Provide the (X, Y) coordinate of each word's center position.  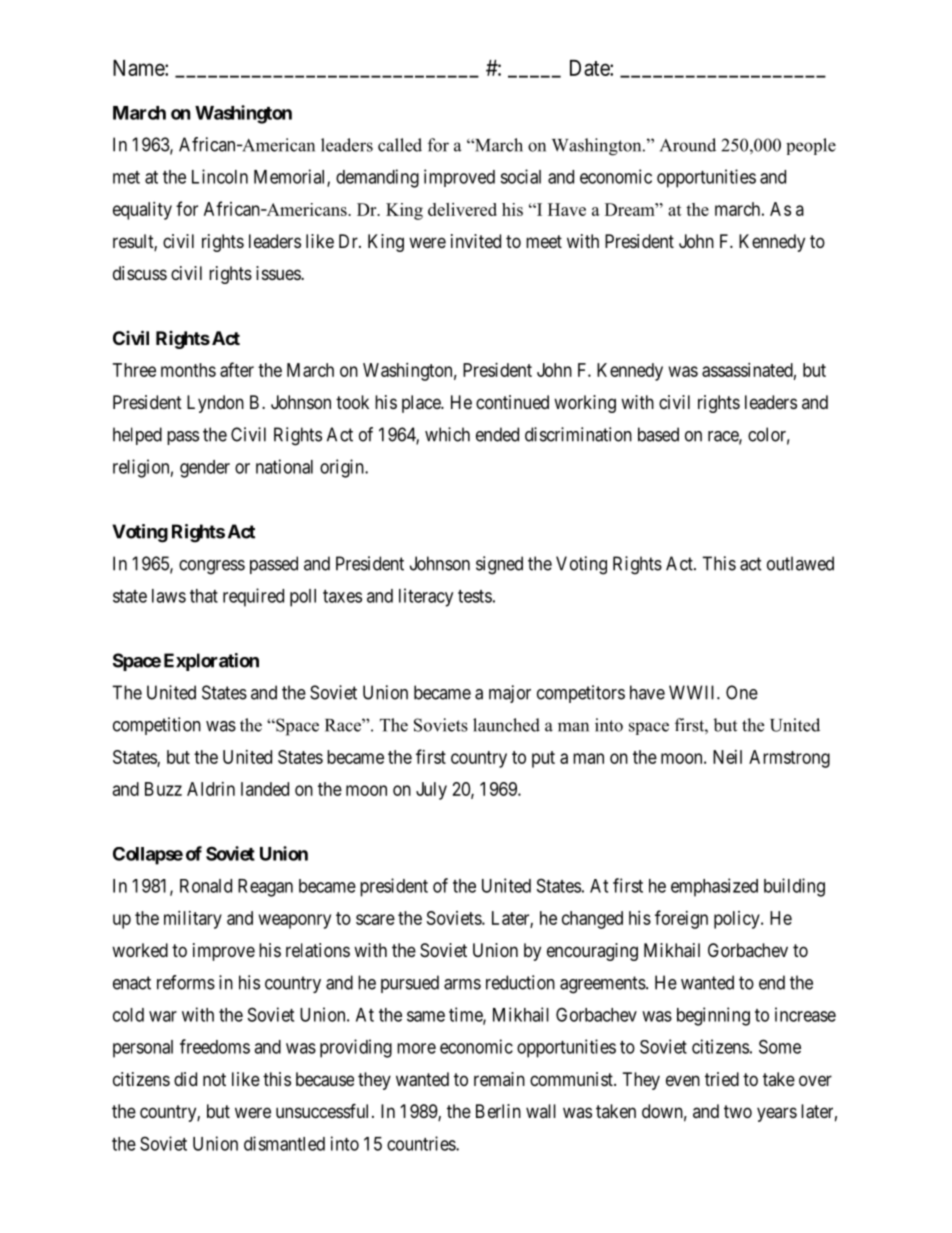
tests (475, 596)
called (400, 145)
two (738, 1111)
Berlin (498, 1111)
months (188, 370)
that (204, 596)
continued (512, 402)
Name (139, 68)
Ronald (206, 886)
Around (688, 145)
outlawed (800, 563)
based (658, 434)
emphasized (714, 887)
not (214, 1079)
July (431, 791)
